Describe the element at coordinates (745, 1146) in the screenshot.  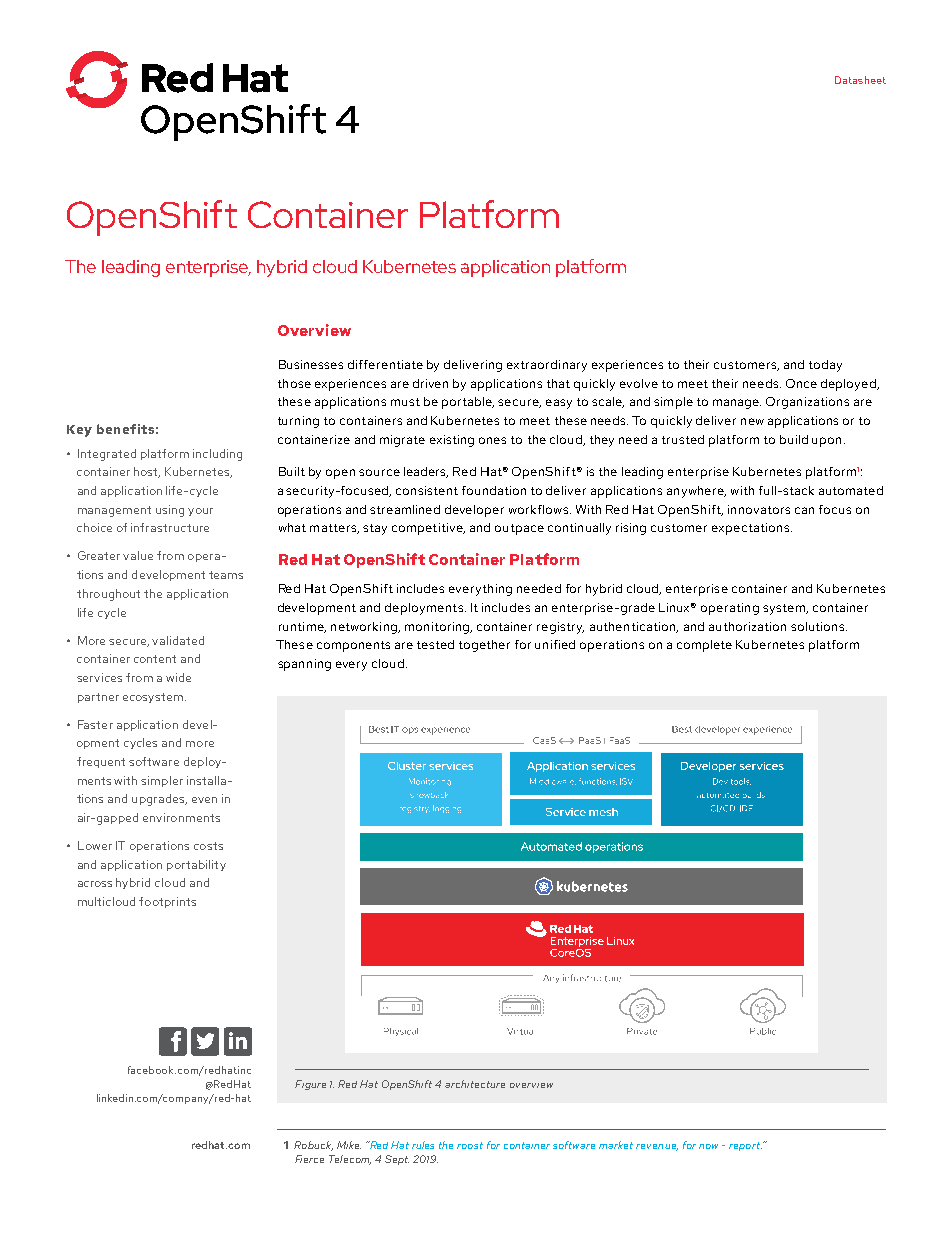
I see `report` at that location.
